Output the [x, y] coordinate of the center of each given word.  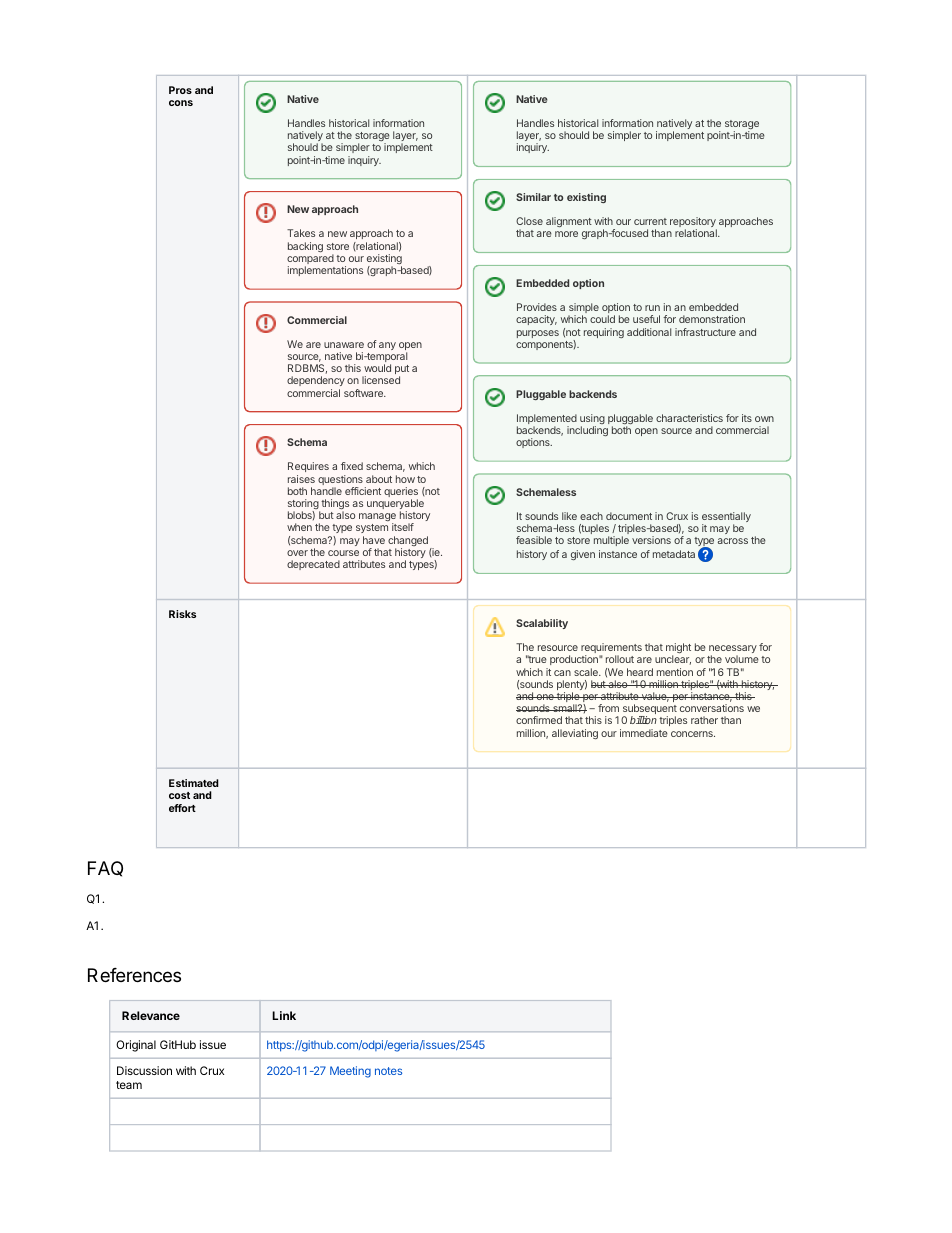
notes [388, 1071]
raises [301, 479]
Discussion [144, 1070]
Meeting [350, 1072]
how [405, 479]
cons [181, 103]
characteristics [689, 418]
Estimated [194, 783]
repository [693, 223]
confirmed [539, 720]
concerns [693, 734]
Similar [533, 197]
